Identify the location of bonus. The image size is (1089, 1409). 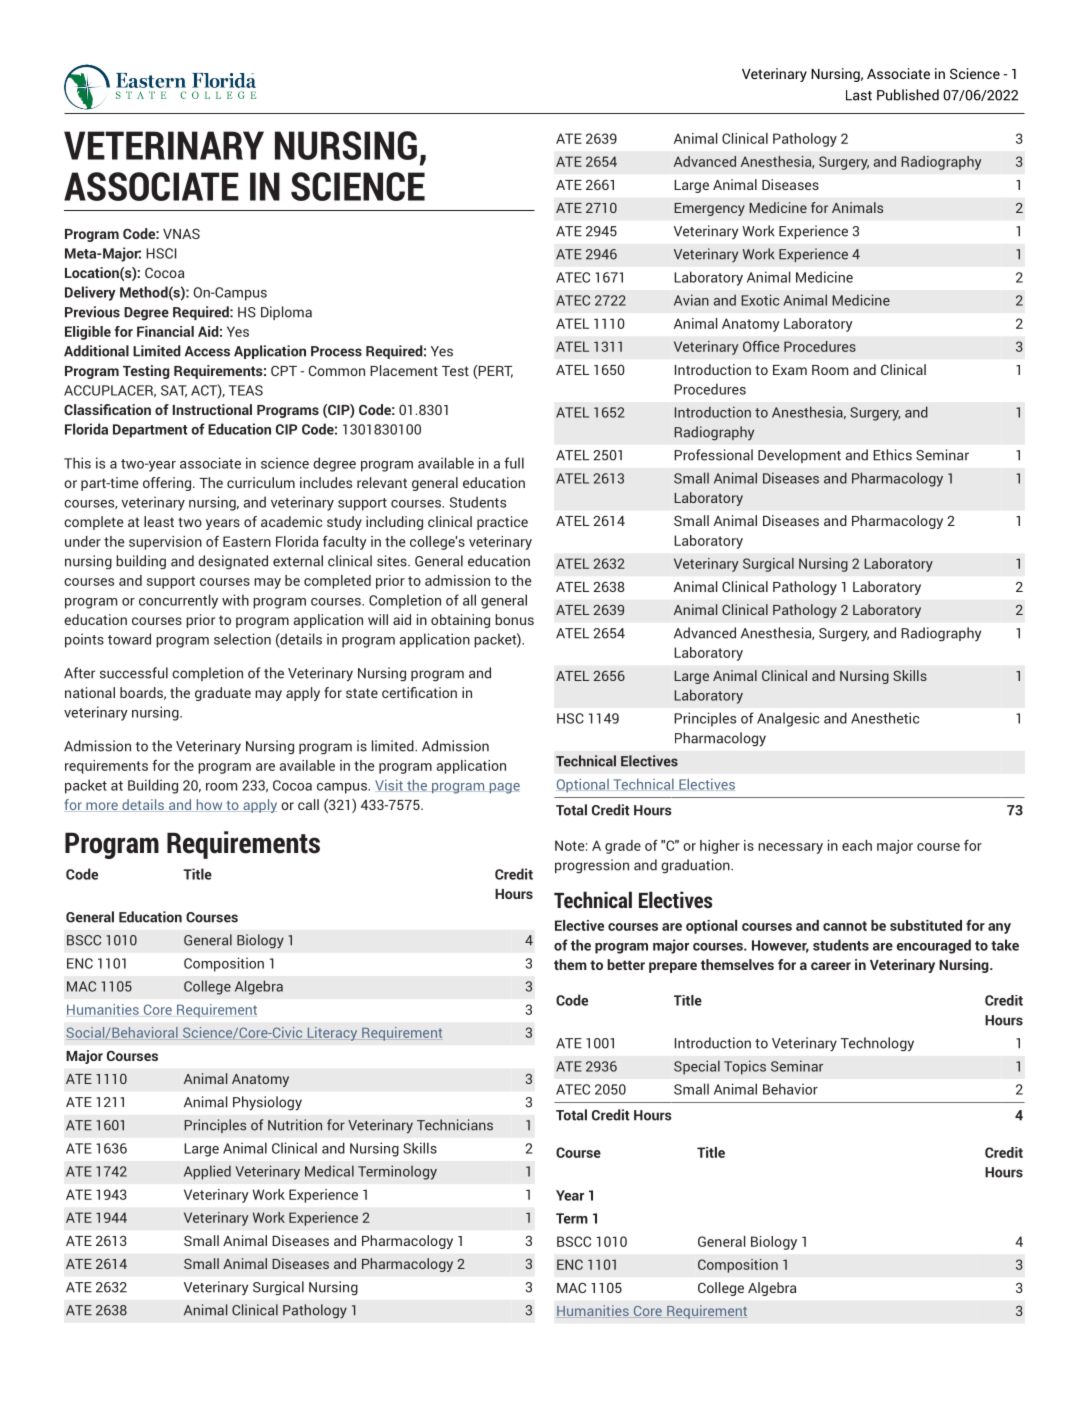
(514, 619).
